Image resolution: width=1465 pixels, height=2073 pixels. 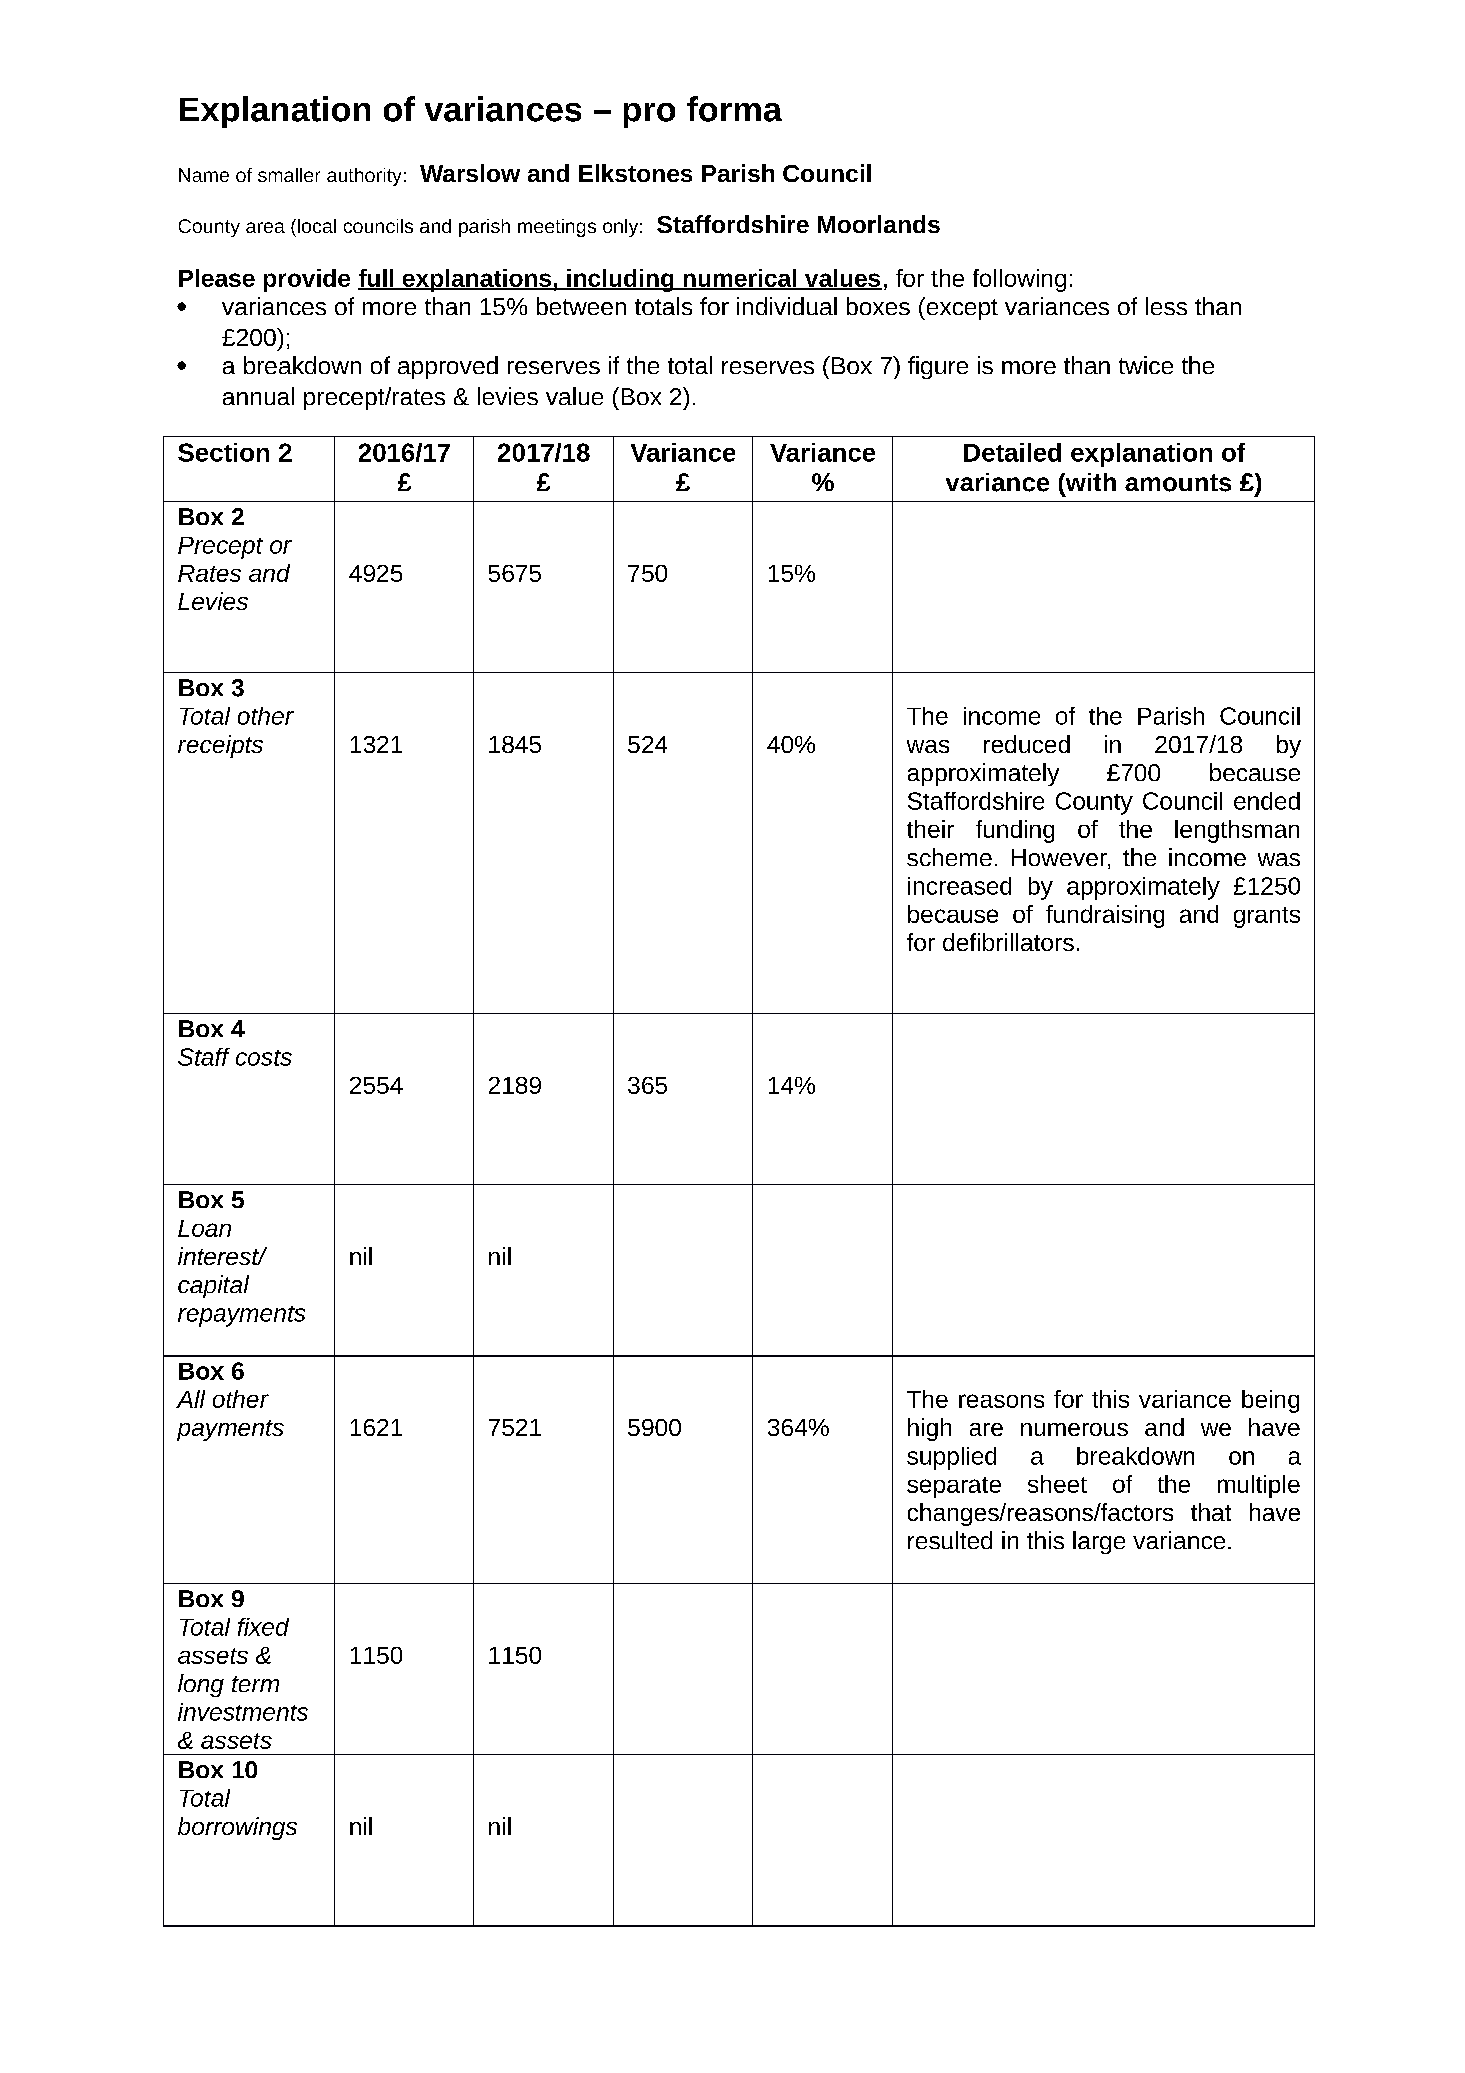 What do you see at coordinates (1060, 859) in the page?
I see `However` at bounding box center [1060, 859].
